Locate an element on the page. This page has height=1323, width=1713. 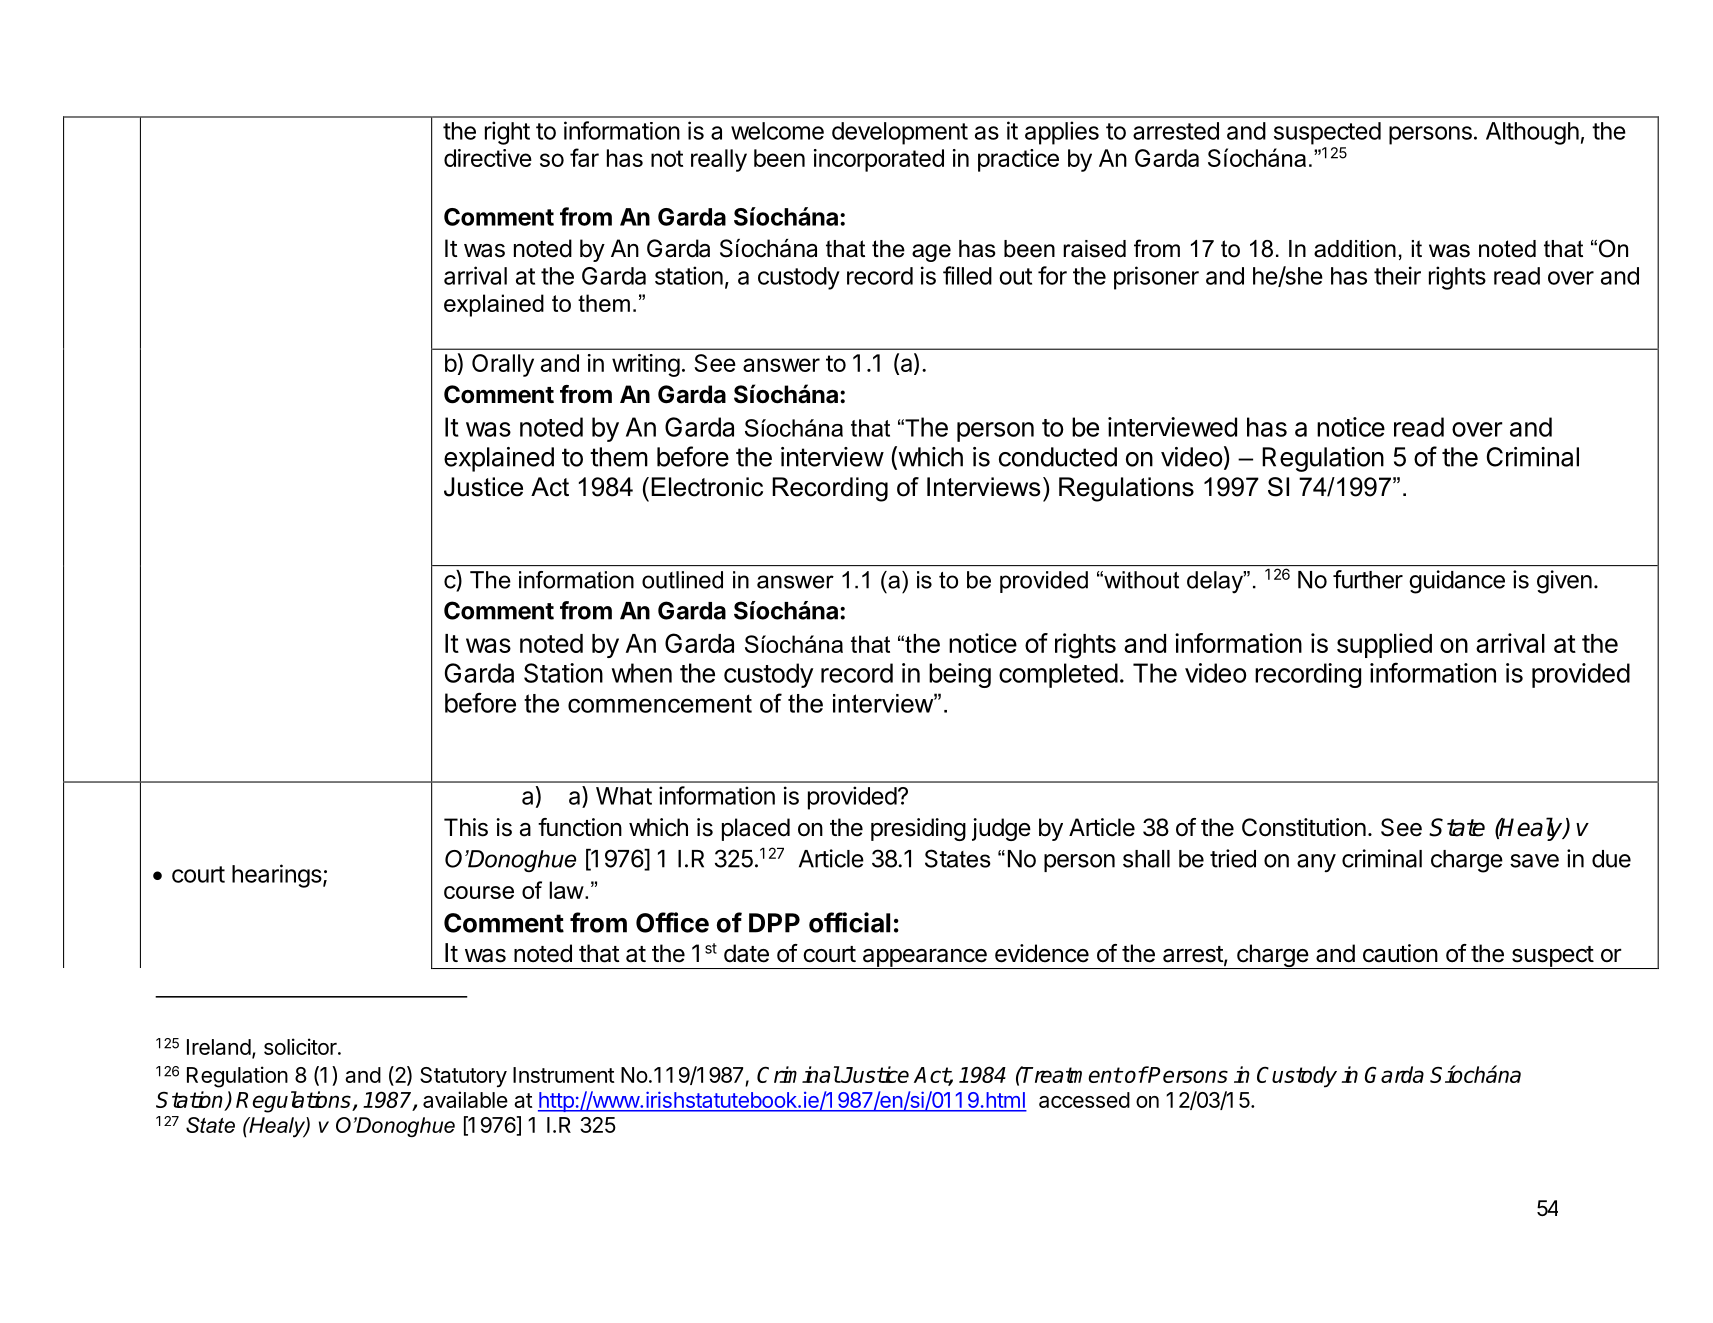
Although is located at coordinates (1532, 133).
